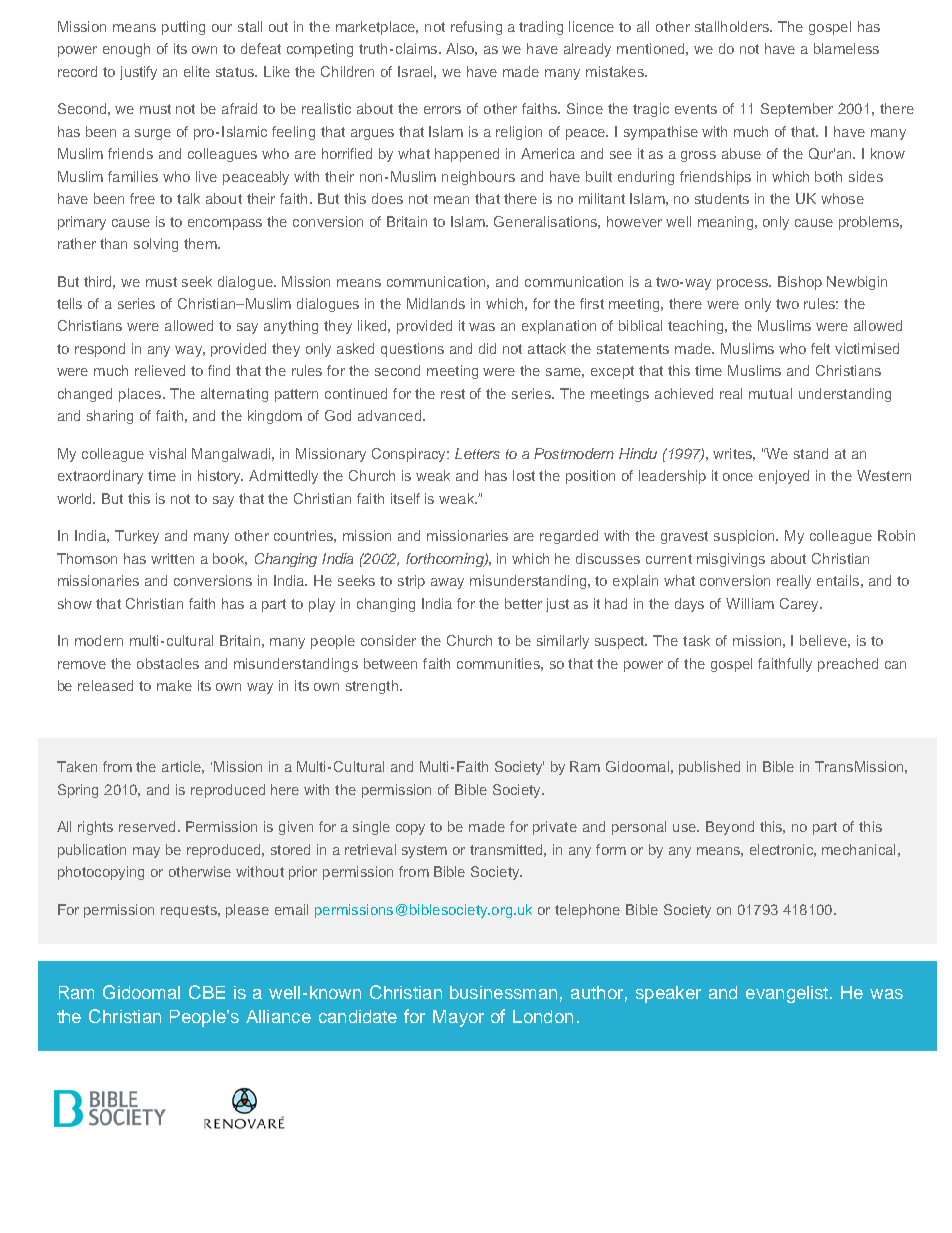  Describe the element at coordinates (745, 537) in the document. I see `suspicion` at that location.
